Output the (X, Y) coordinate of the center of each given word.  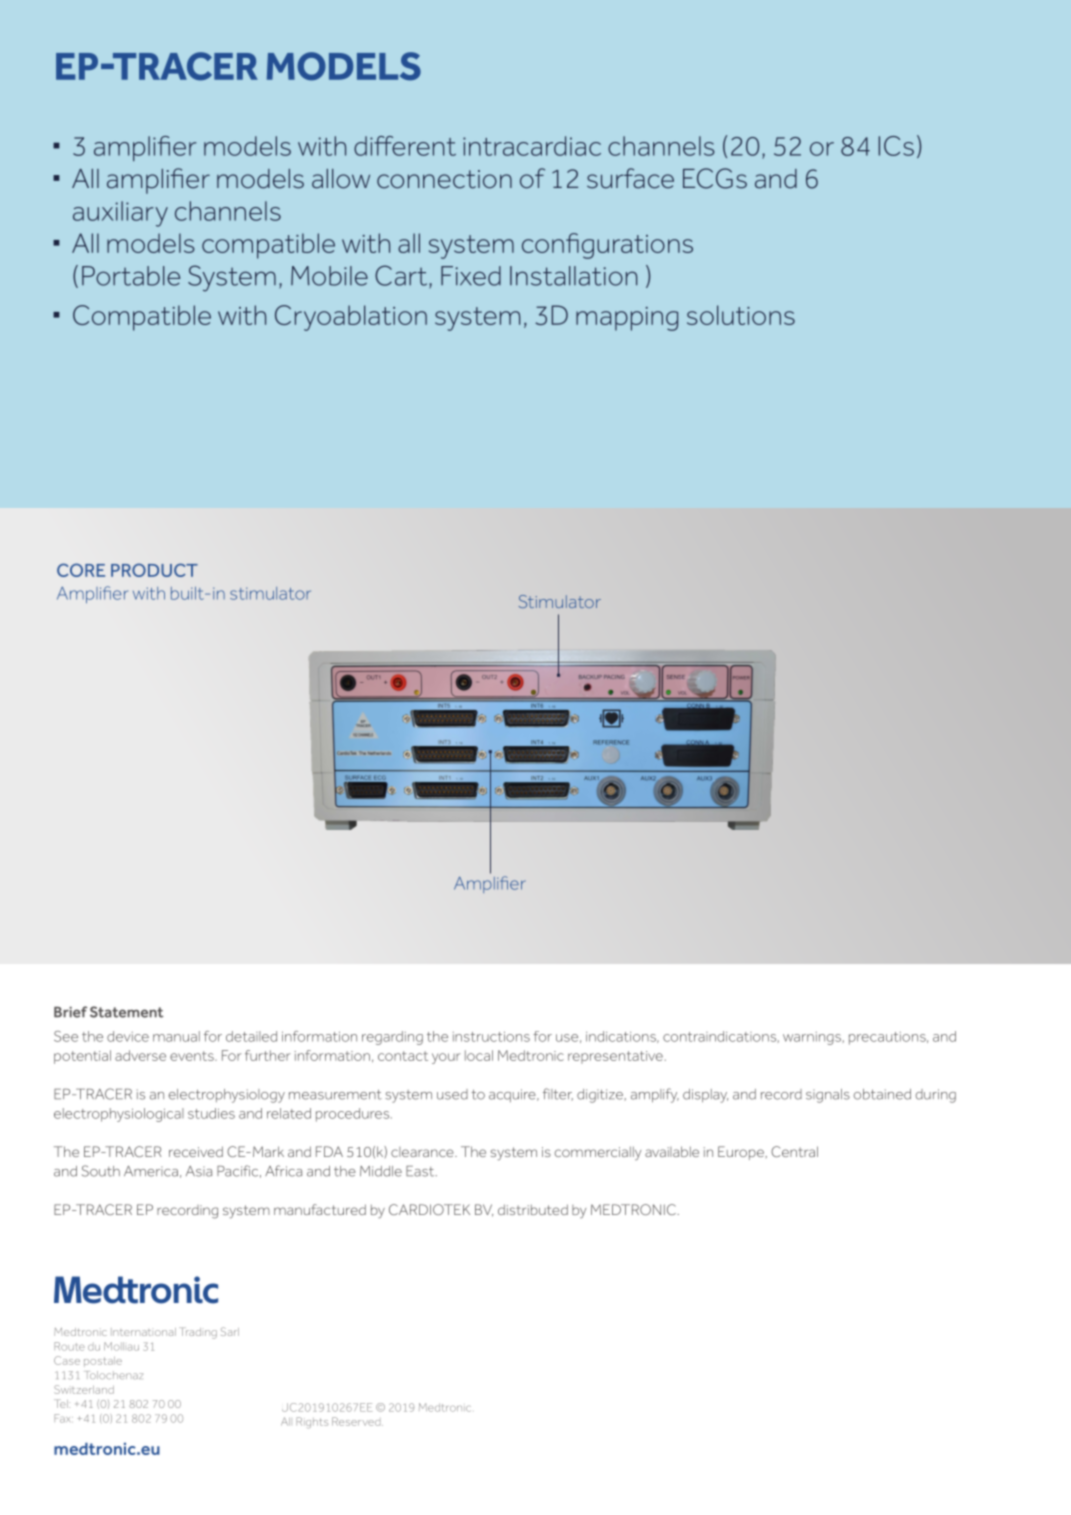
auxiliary (120, 214)
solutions (741, 315)
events (193, 1056)
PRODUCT (154, 570)
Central (794, 1151)
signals (828, 1096)
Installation (573, 276)
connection (444, 179)
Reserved (357, 1421)
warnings (812, 1038)
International (143, 1332)
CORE (81, 570)
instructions (491, 1036)
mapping (627, 319)
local (479, 1055)
